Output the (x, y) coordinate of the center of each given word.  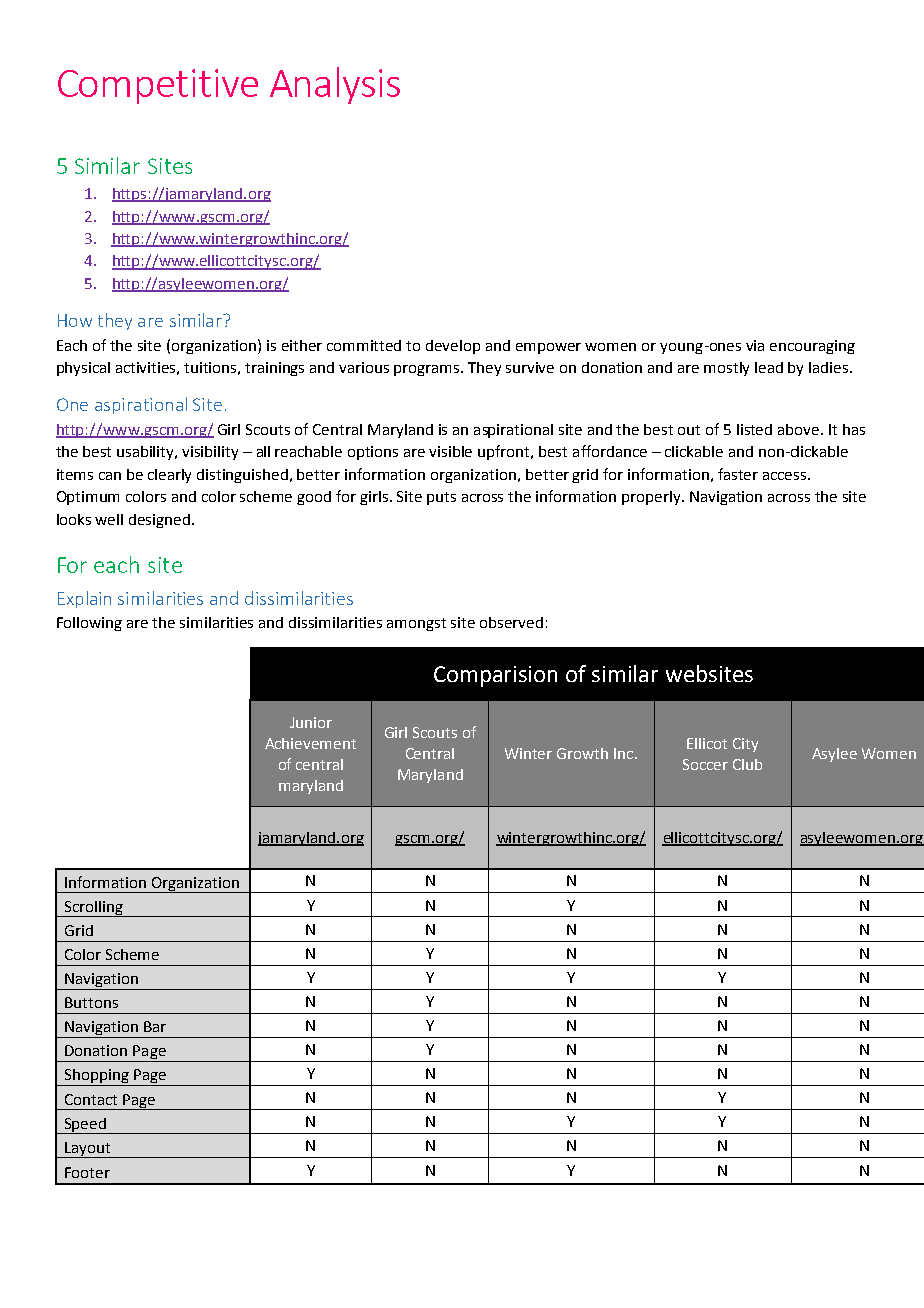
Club (747, 764)
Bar (155, 1026)
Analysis (335, 85)
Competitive (158, 86)
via (755, 345)
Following (89, 624)
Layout (88, 1150)
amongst (416, 624)
